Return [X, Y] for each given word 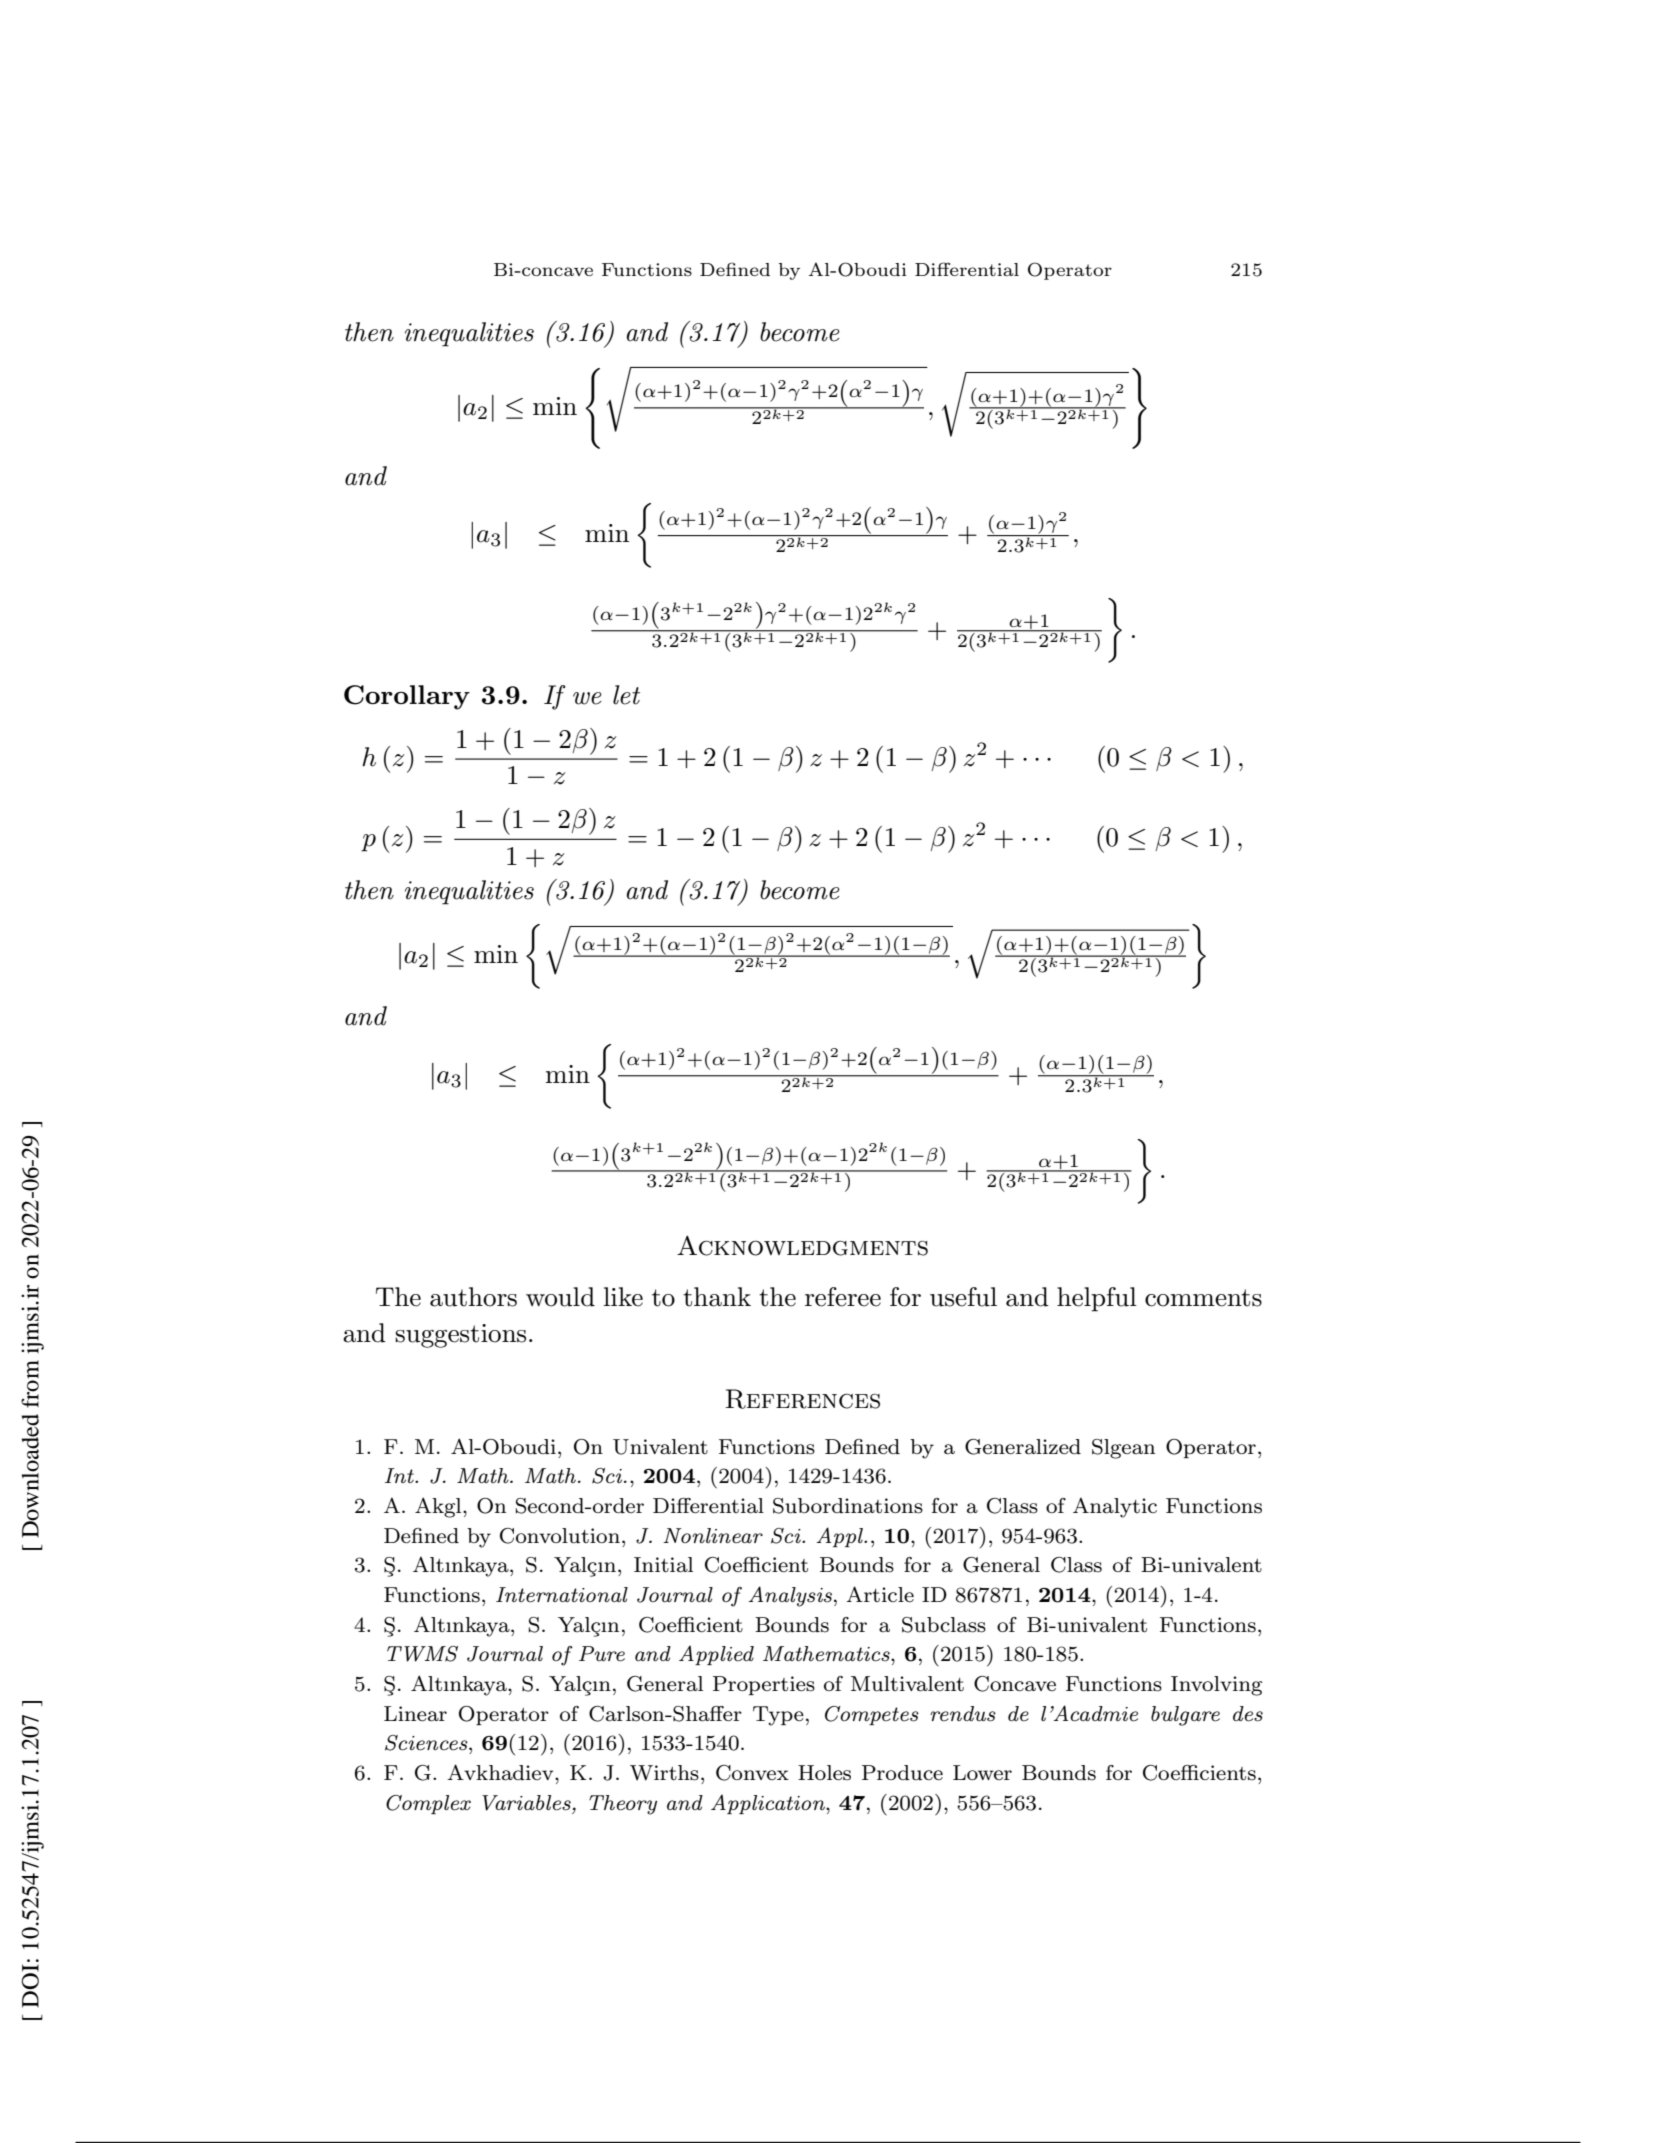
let [626, 695]
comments [1203, 1298]
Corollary [407, 697]
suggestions [460, 1336]
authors [473, 1297]
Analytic [1115, 1507]
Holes [824, 1773]
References [802, 1399]
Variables [526, 1803]
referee [843, 1297]
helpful [1097, 1299]
